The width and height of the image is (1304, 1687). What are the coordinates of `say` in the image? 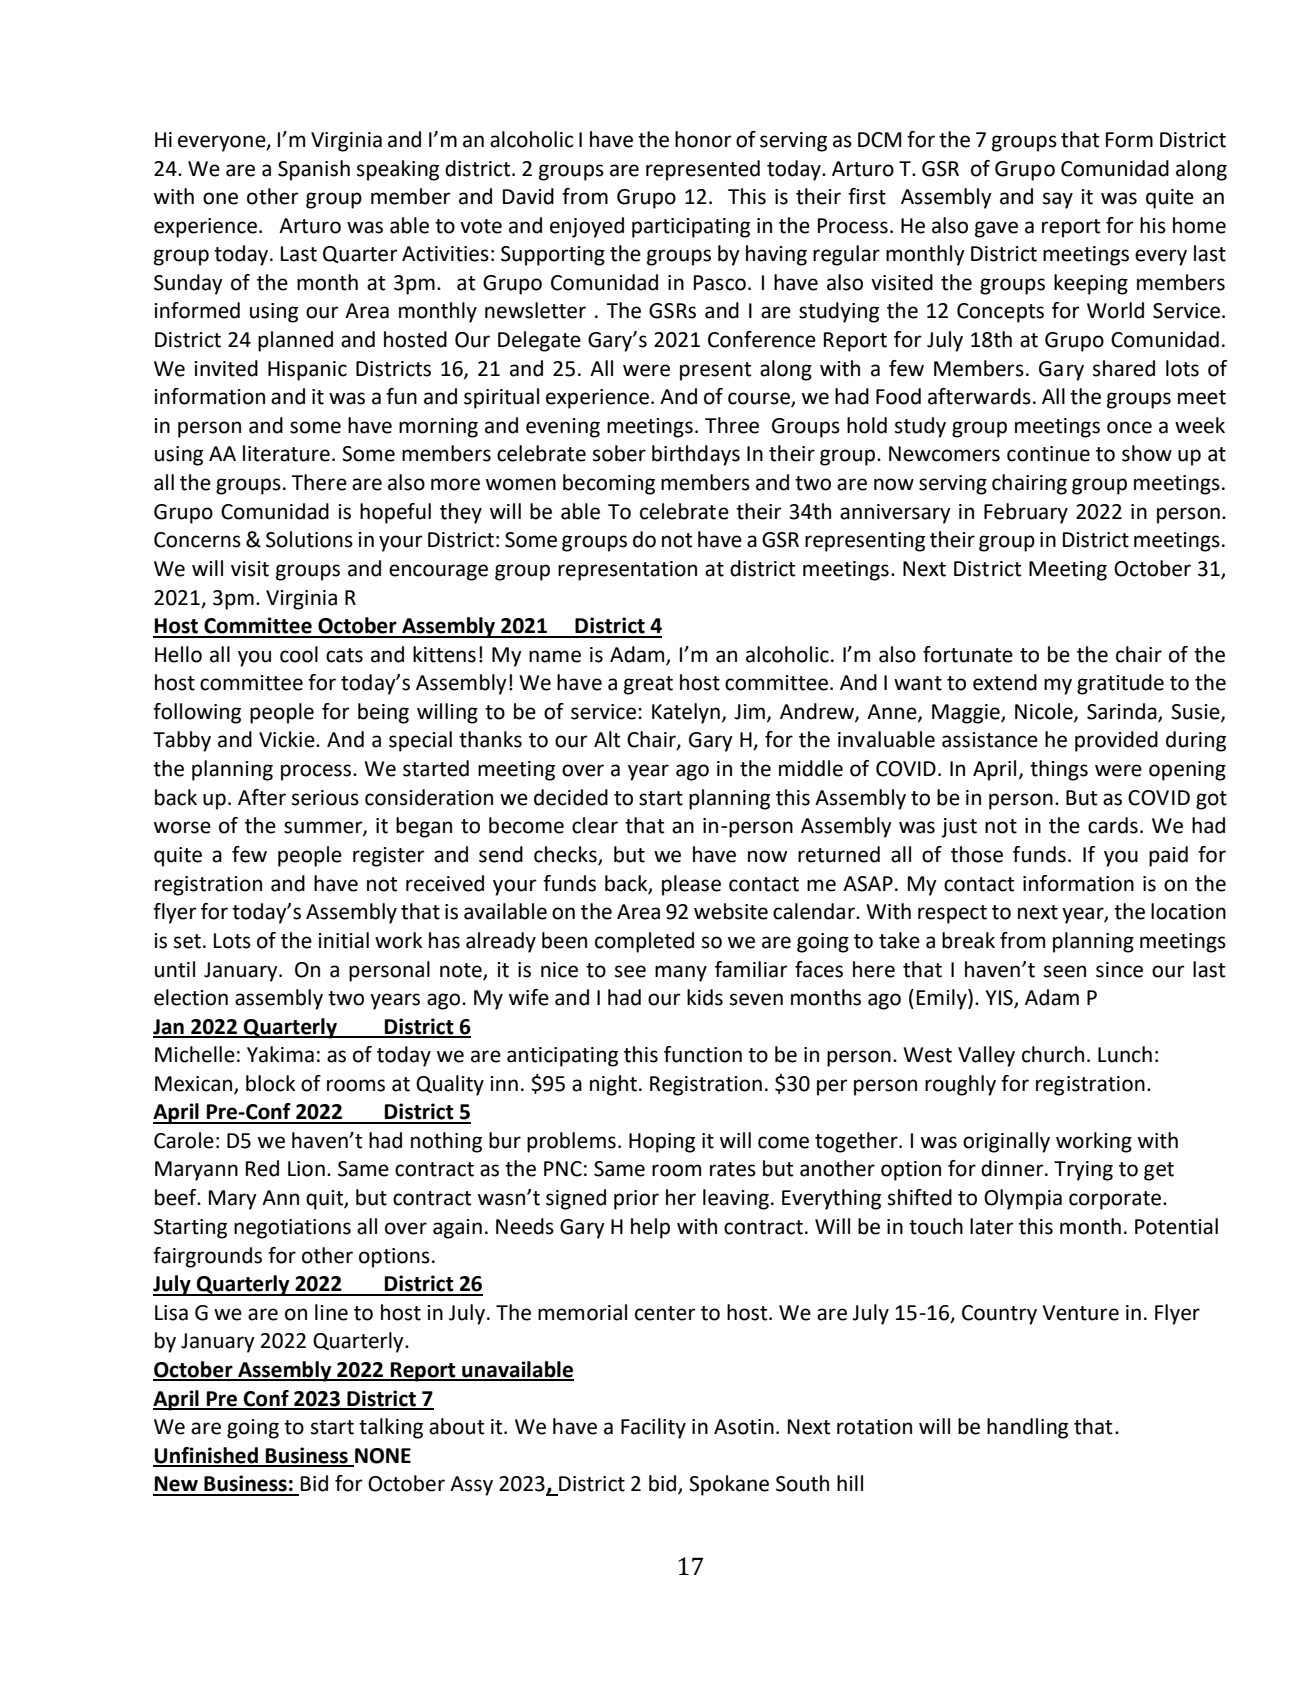 It's located at (1058, 200).
